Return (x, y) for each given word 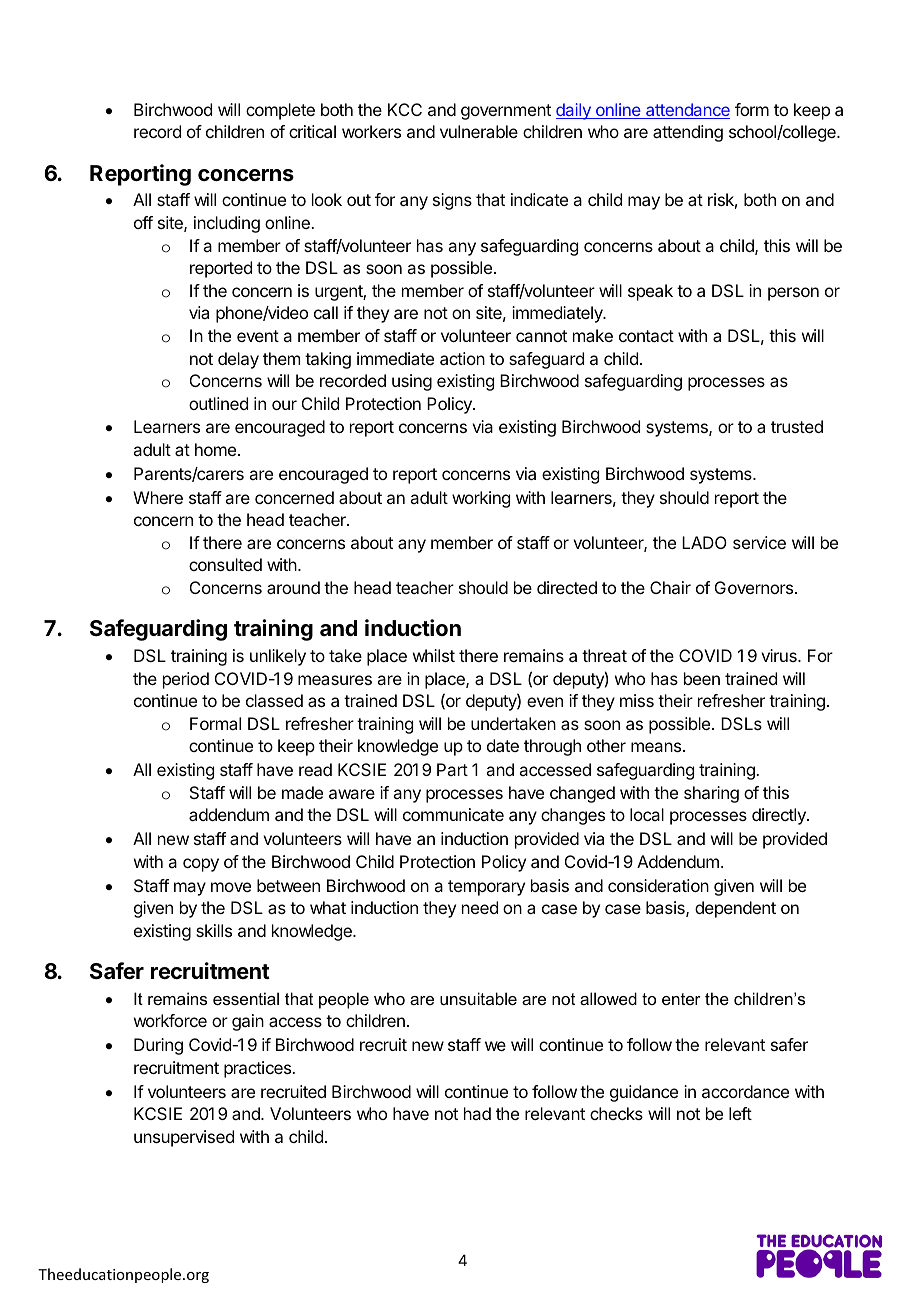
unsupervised (184, 1138)
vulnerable (479, 131)
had (477, 1113)
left (740, 1113)
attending (688, 133)
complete (280, 111)
